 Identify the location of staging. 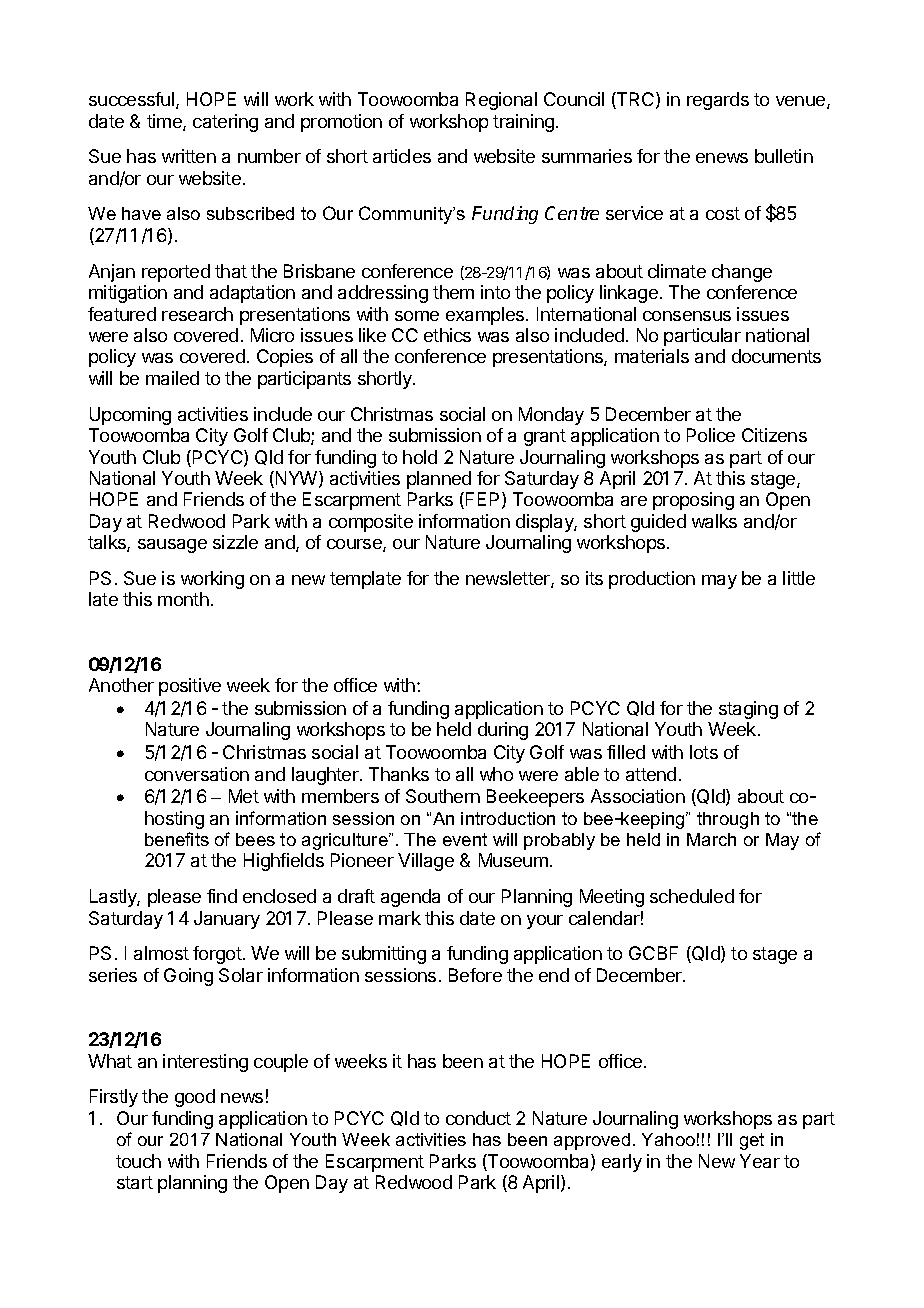
(748, 710).
